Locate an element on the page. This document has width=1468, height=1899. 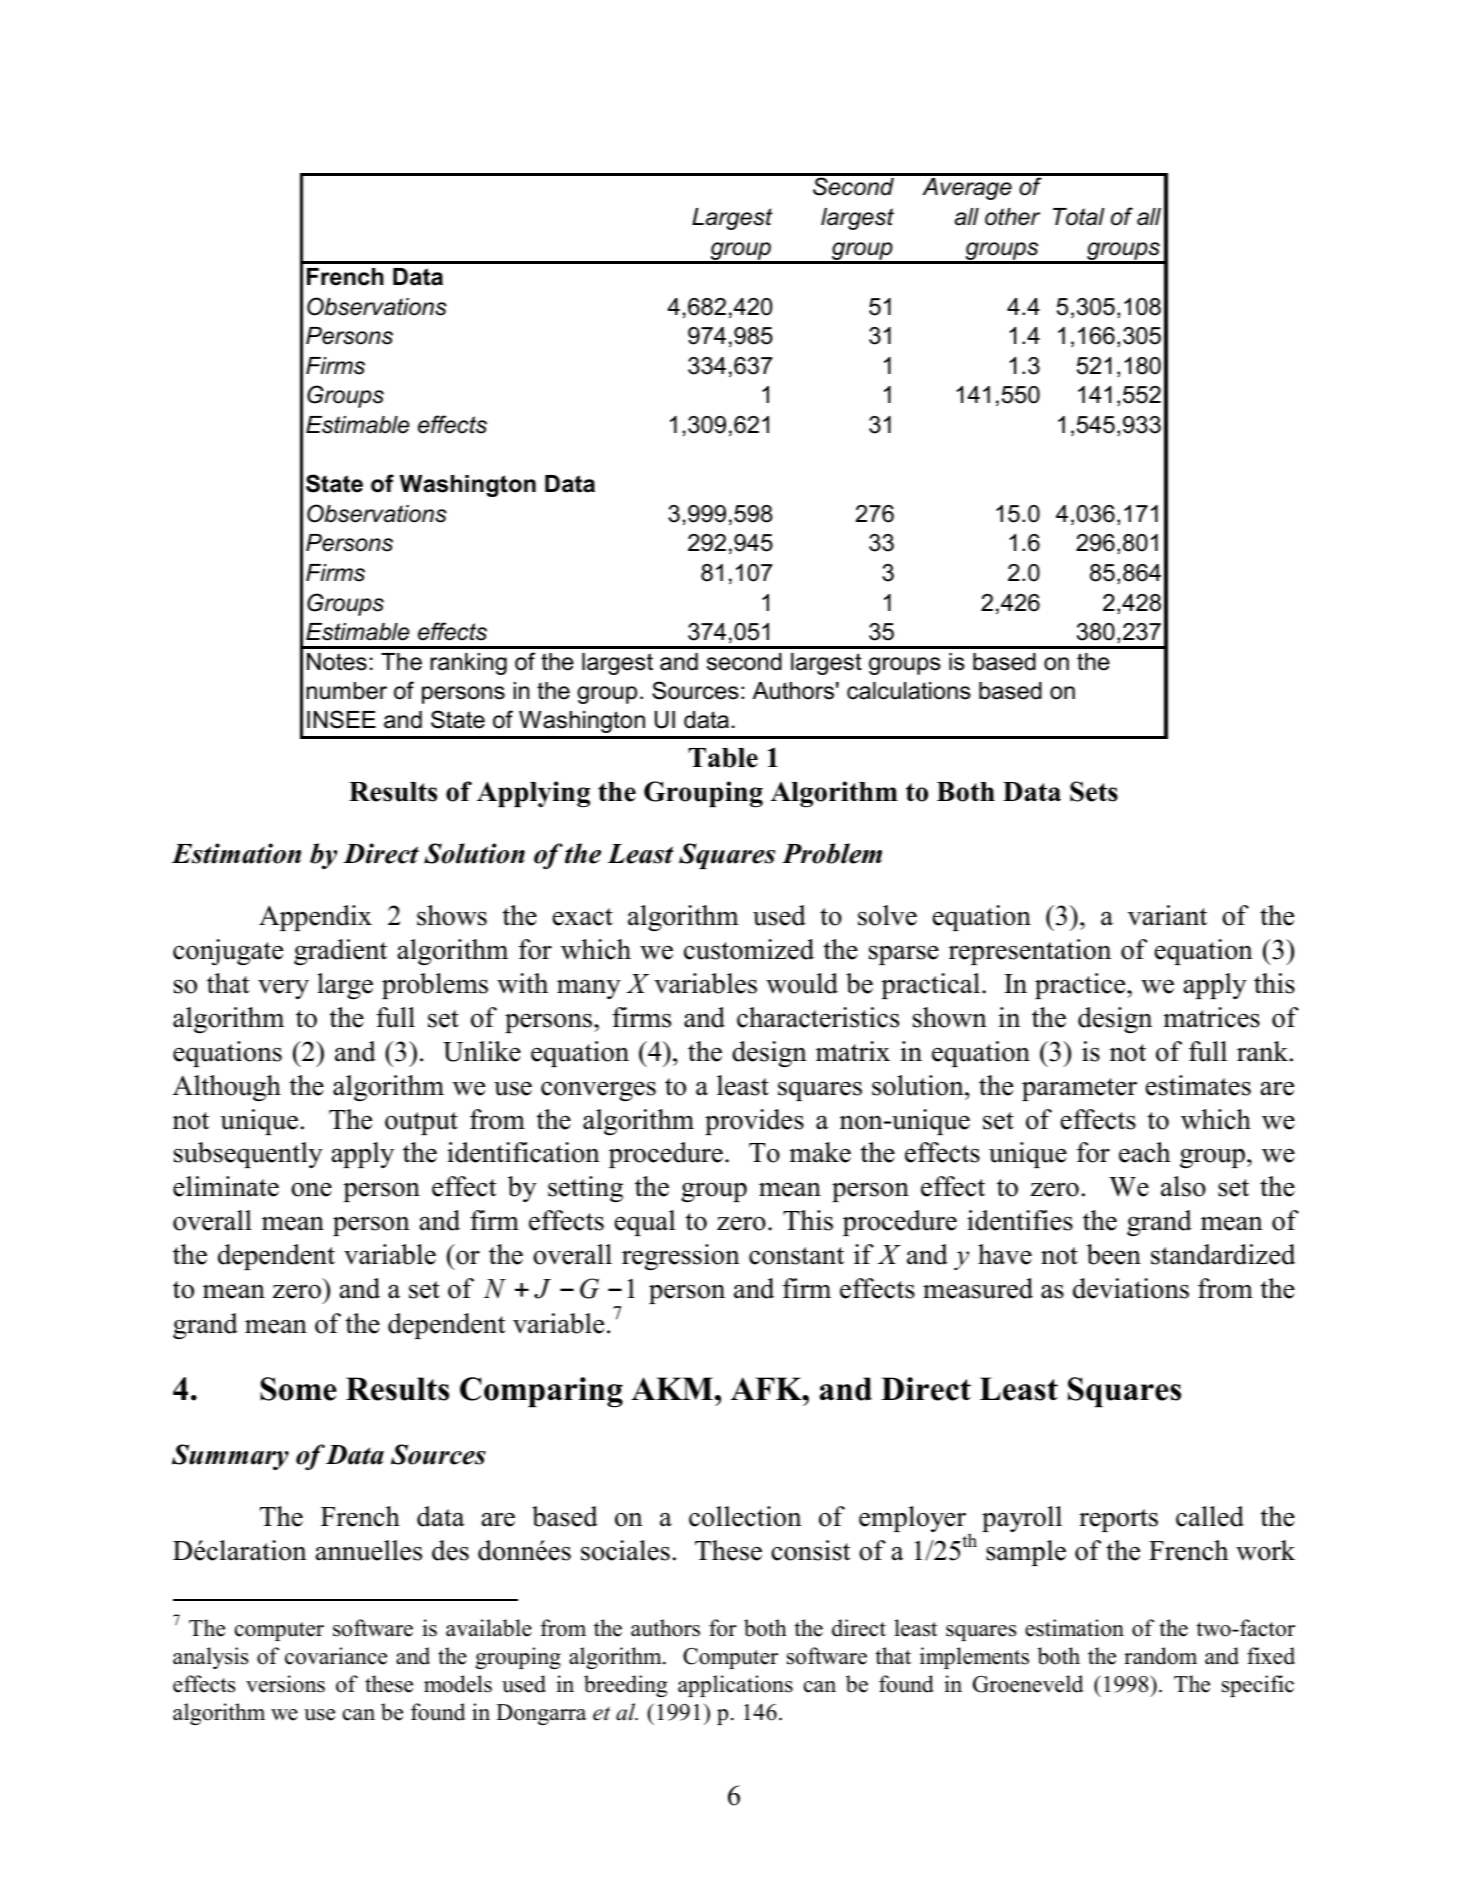
covariance is located at coordinates (336, 1656).
